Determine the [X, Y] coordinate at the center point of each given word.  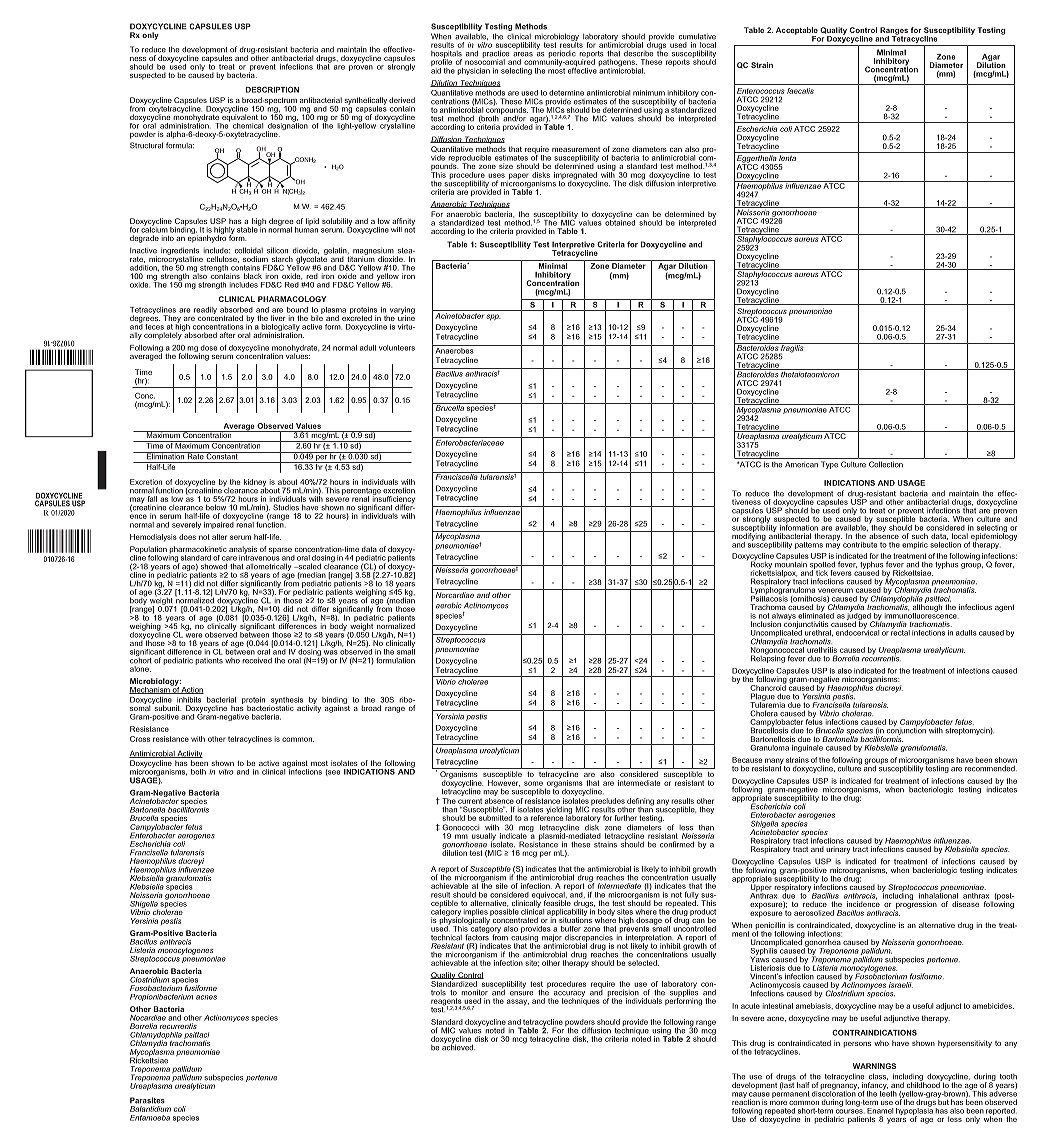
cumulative [697, 36]
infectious [975, 607]
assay [518, 1002]
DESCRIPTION [272, 90]
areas [523, 54]
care [229, 558]
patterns [809, 545]
